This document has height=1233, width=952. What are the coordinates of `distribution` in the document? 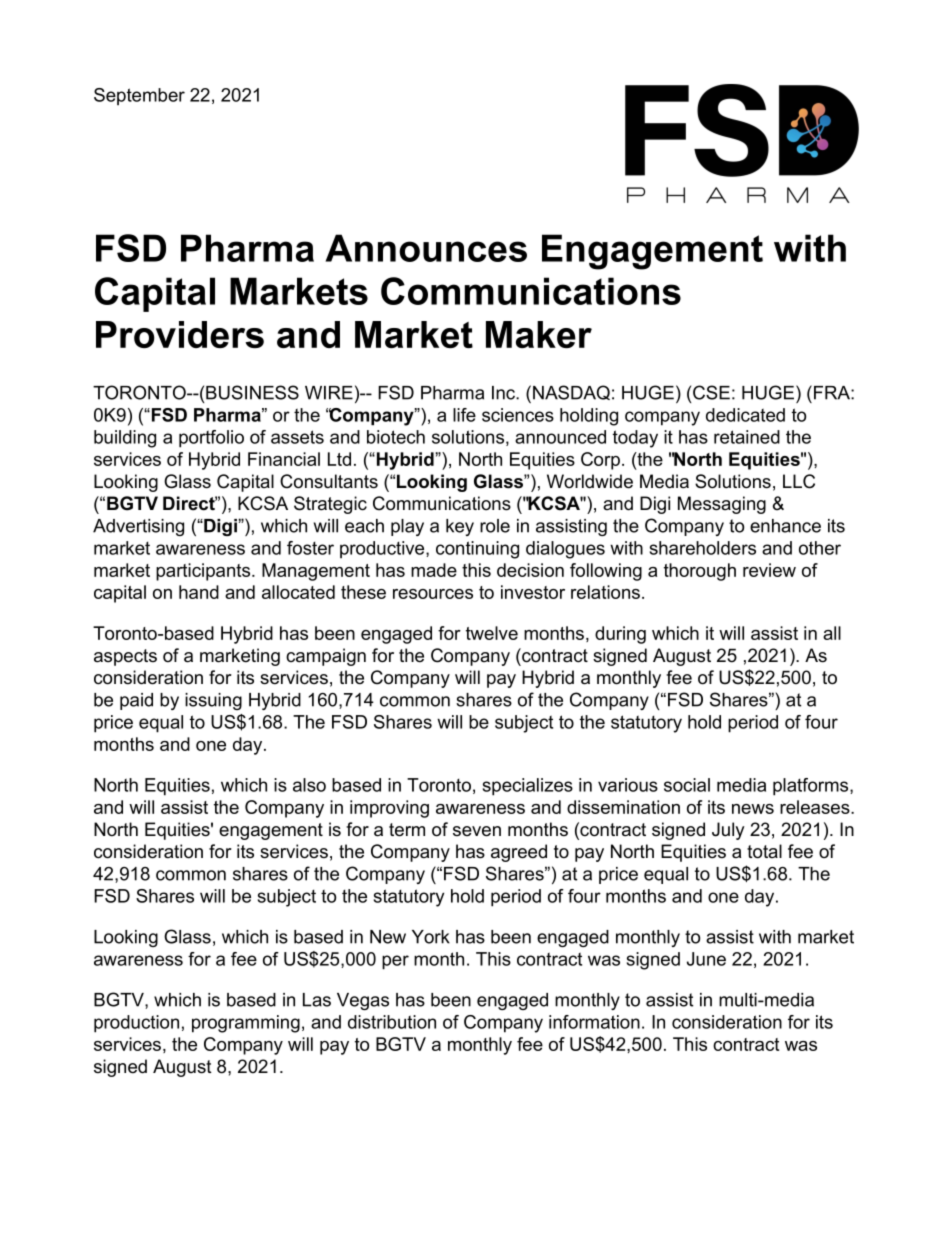 It's located at (392, 1022).
